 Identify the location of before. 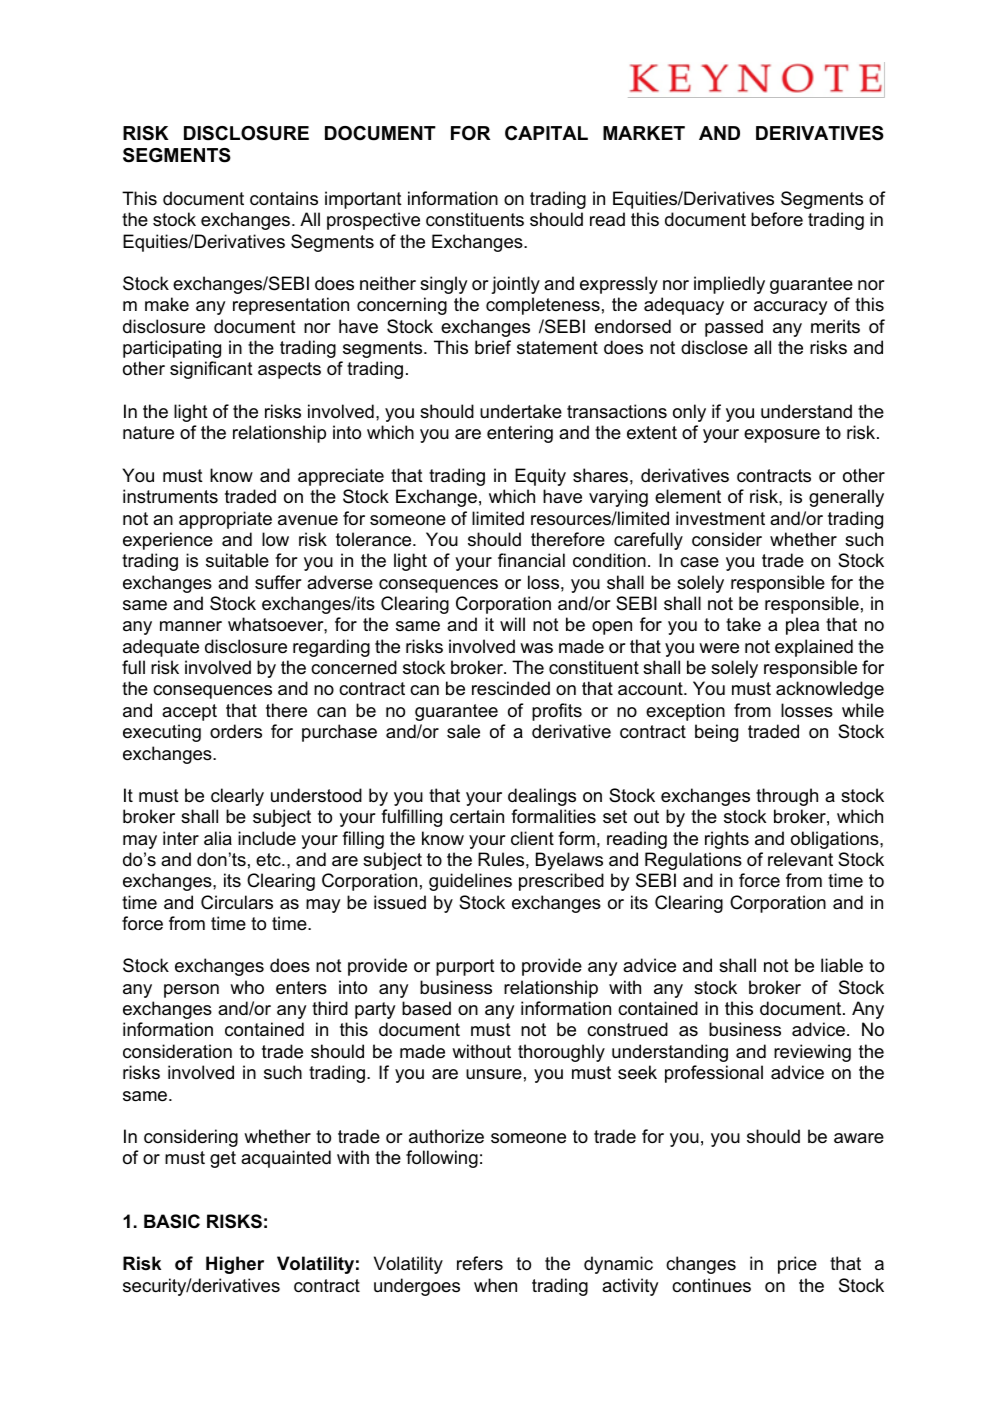
(777, 219).
